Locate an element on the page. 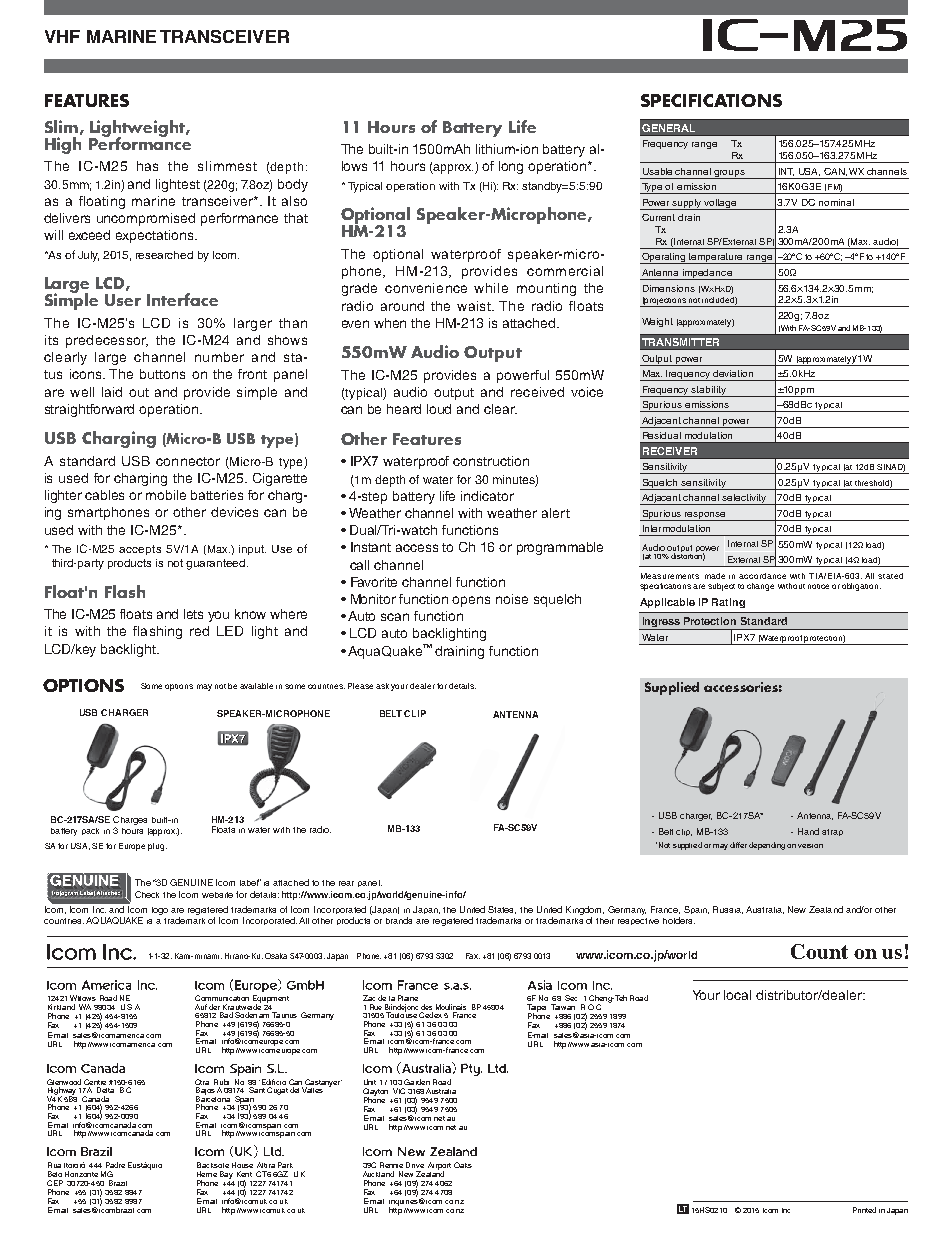  VHF is located at coordinates (62, 36).
